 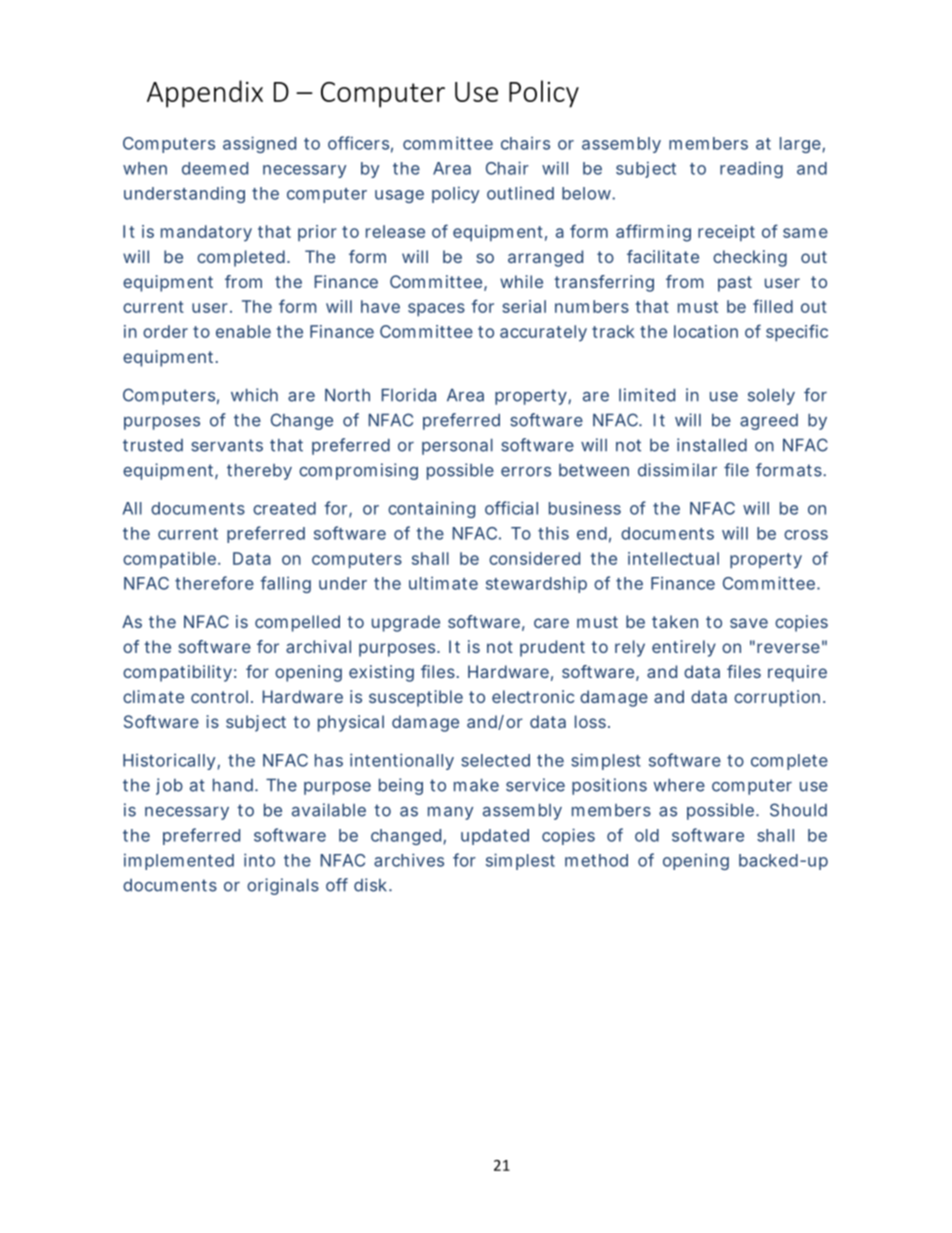 I want to click on electronic, so click(x=533, y=696).
